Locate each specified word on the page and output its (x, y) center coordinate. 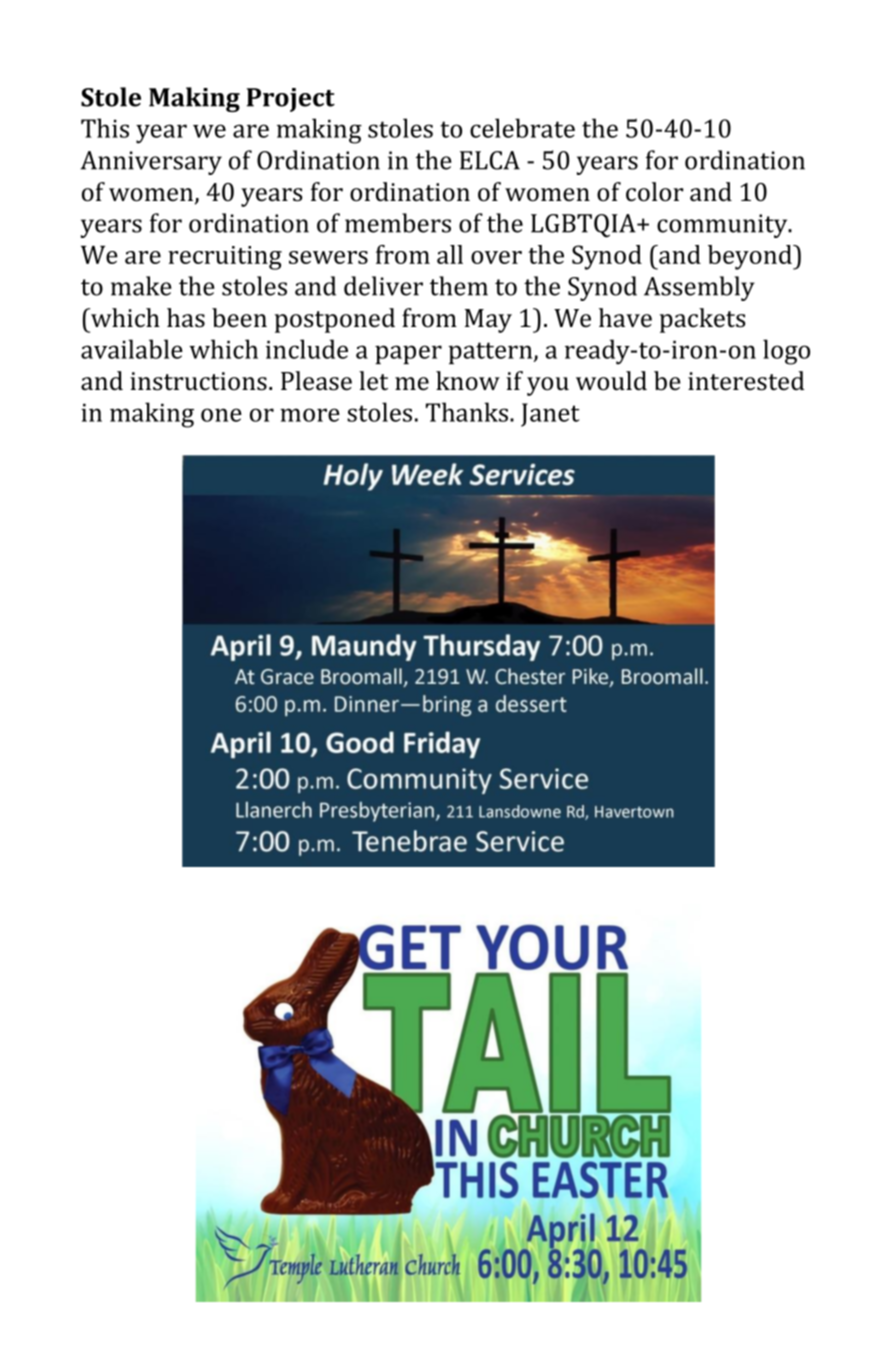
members (398, 223)
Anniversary (151, 163)
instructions (198, 381)
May (488, 321)
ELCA (490, 160)
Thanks (468, 412)
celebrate (522, 128)
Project (291, 100)
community (723, 226)
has (186, 318)
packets (703, 320)
